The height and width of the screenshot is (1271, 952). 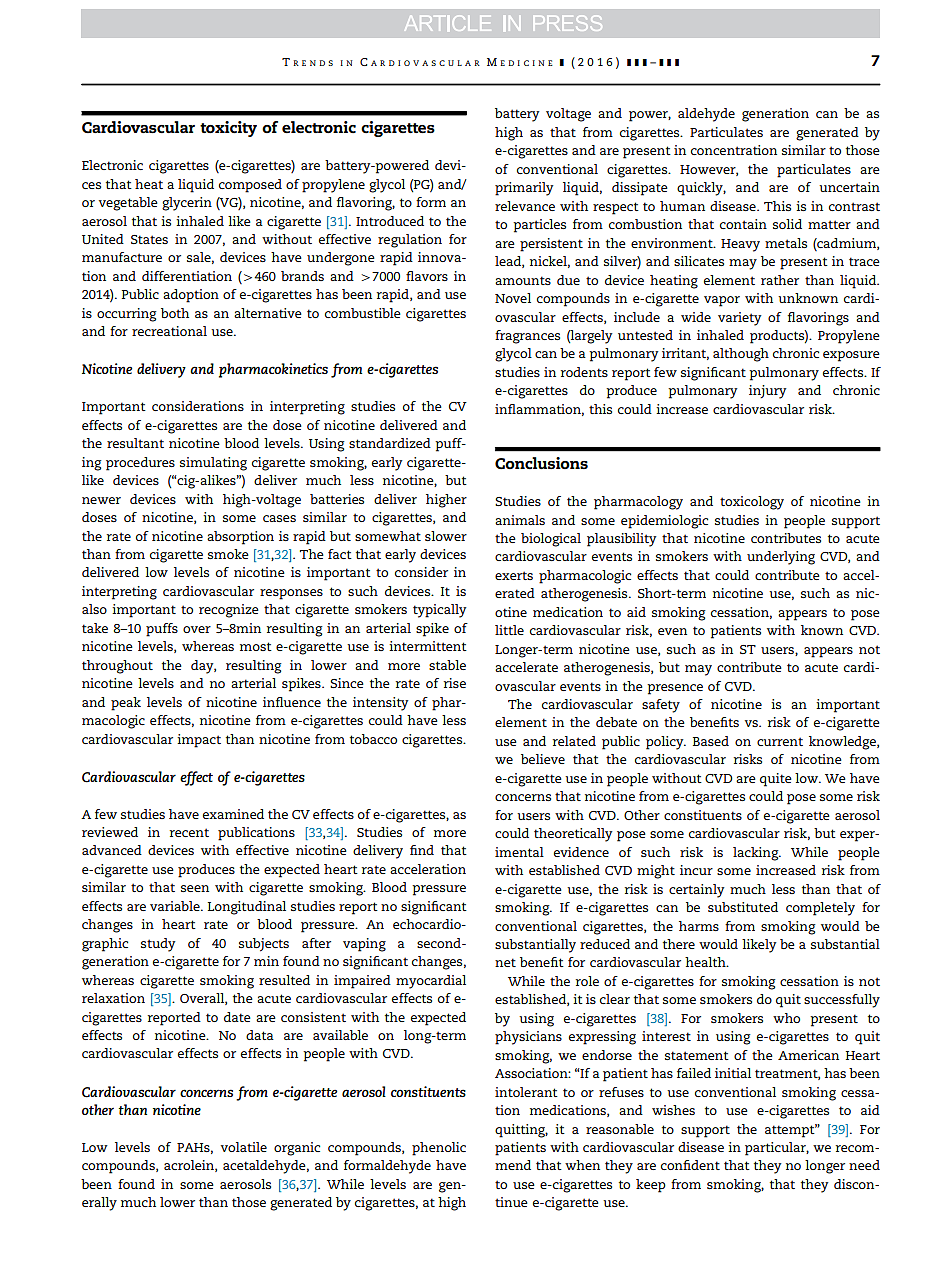 I want to click on volatile, so click(x=244, y=1147).
